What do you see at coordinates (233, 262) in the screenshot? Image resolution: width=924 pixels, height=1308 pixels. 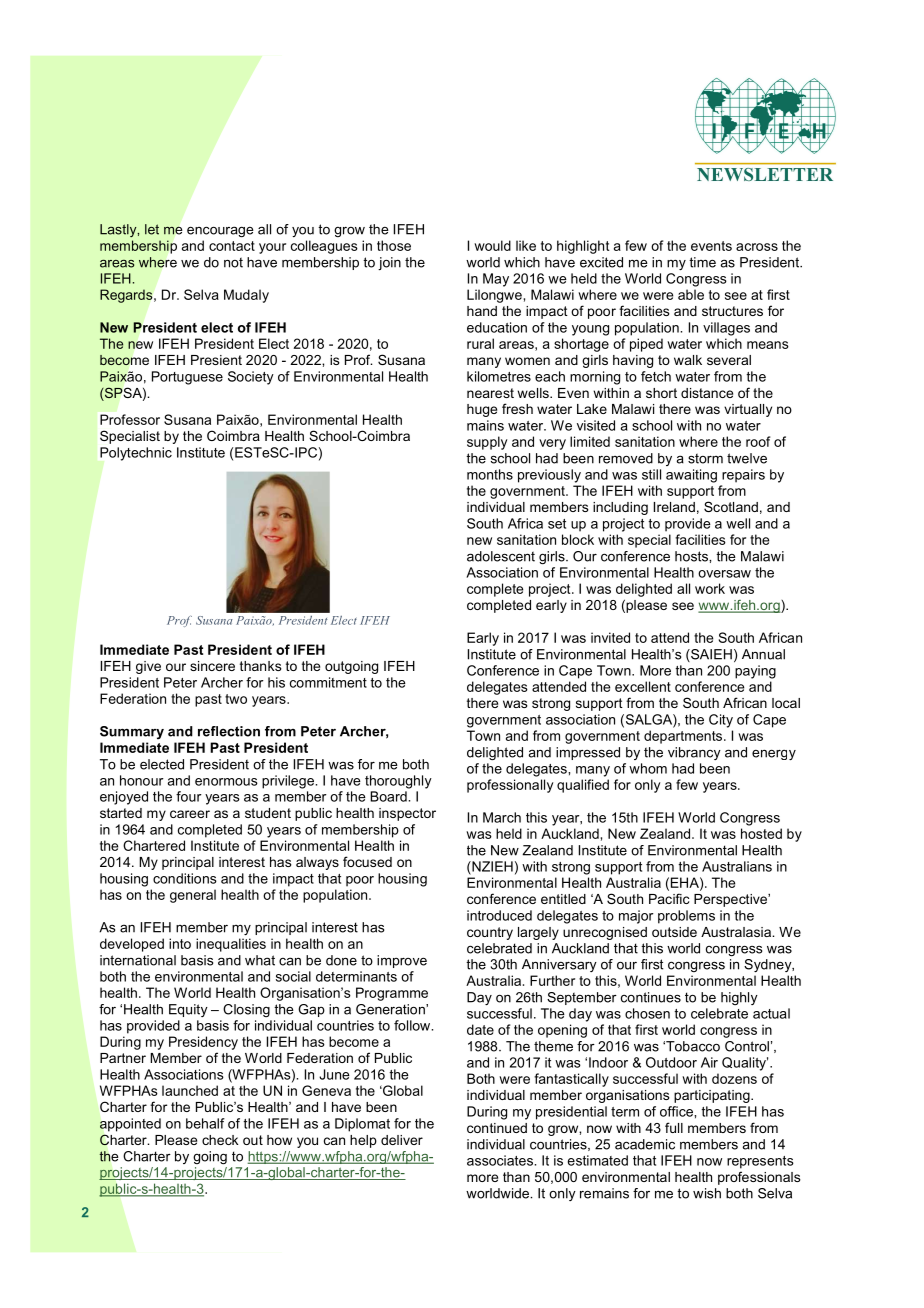 I see `not` at bounding box center [233, 262].
